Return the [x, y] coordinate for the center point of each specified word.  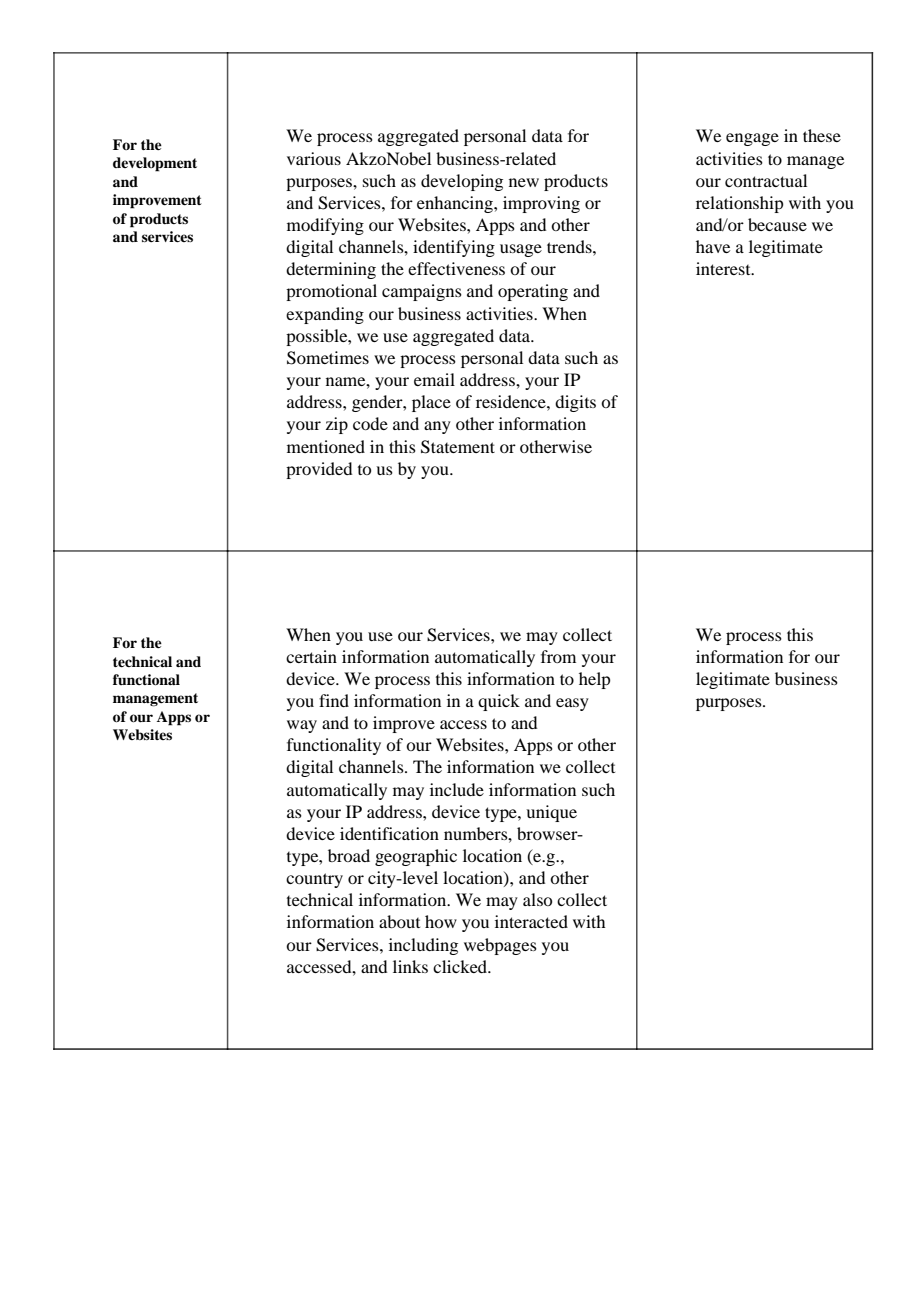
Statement [458, 447]
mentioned [326, 446]
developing [462, 182]
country [314, 880]
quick [499, 702]
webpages [500, 946]
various [314, 158]
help [594, 680]
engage [752, 139]
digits [575, 403]
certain [311, 656]
